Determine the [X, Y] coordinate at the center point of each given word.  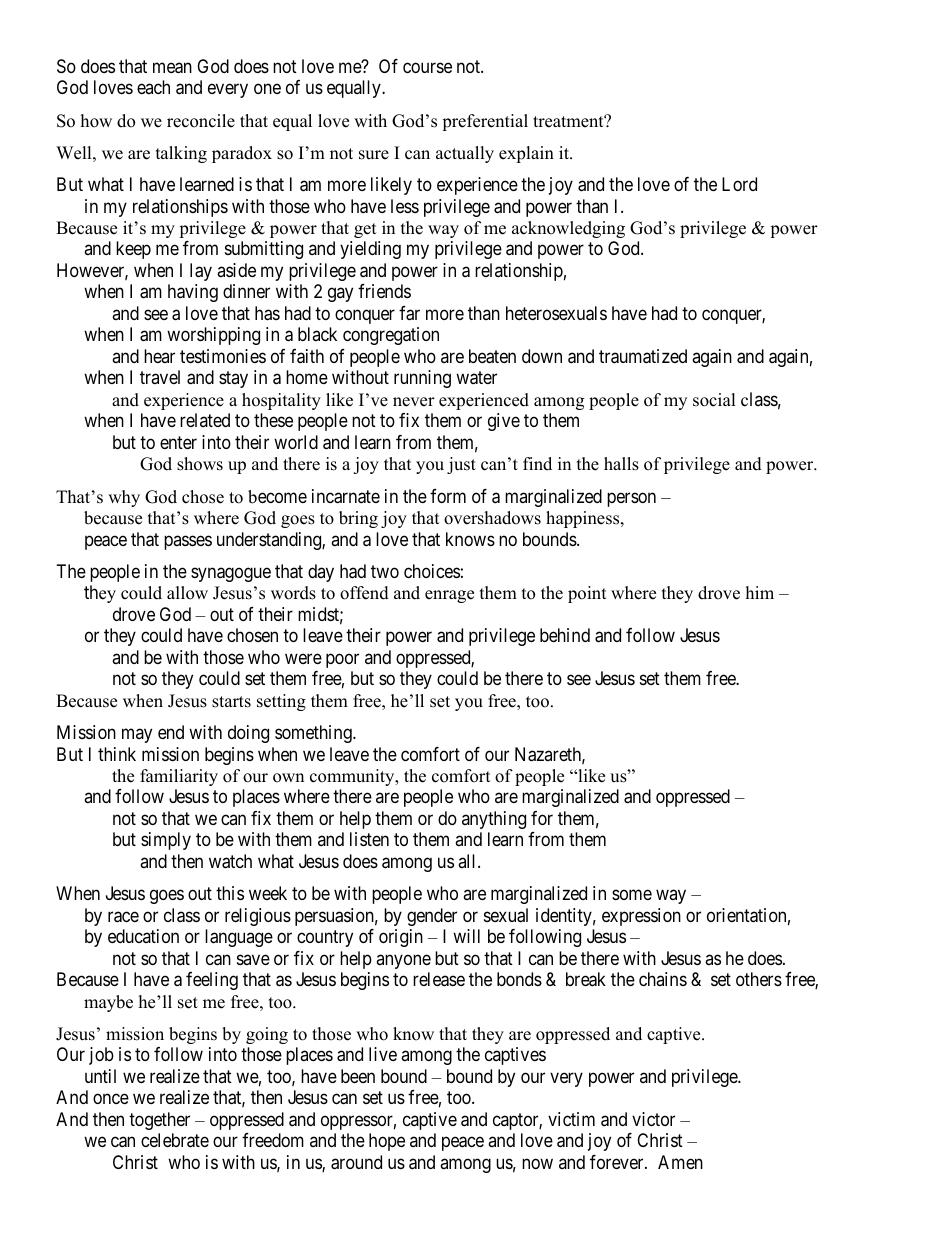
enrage [449, 596]
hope [387, 1142]
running [422, 379]
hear [159, 356]
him [760, 592]
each [153, 87]
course [427, 67]
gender [432, 917]
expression [641, 917]
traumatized [643, 356]
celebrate [175, 1140]
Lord [739, 184]
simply [166, 841]
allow [187, 593]
